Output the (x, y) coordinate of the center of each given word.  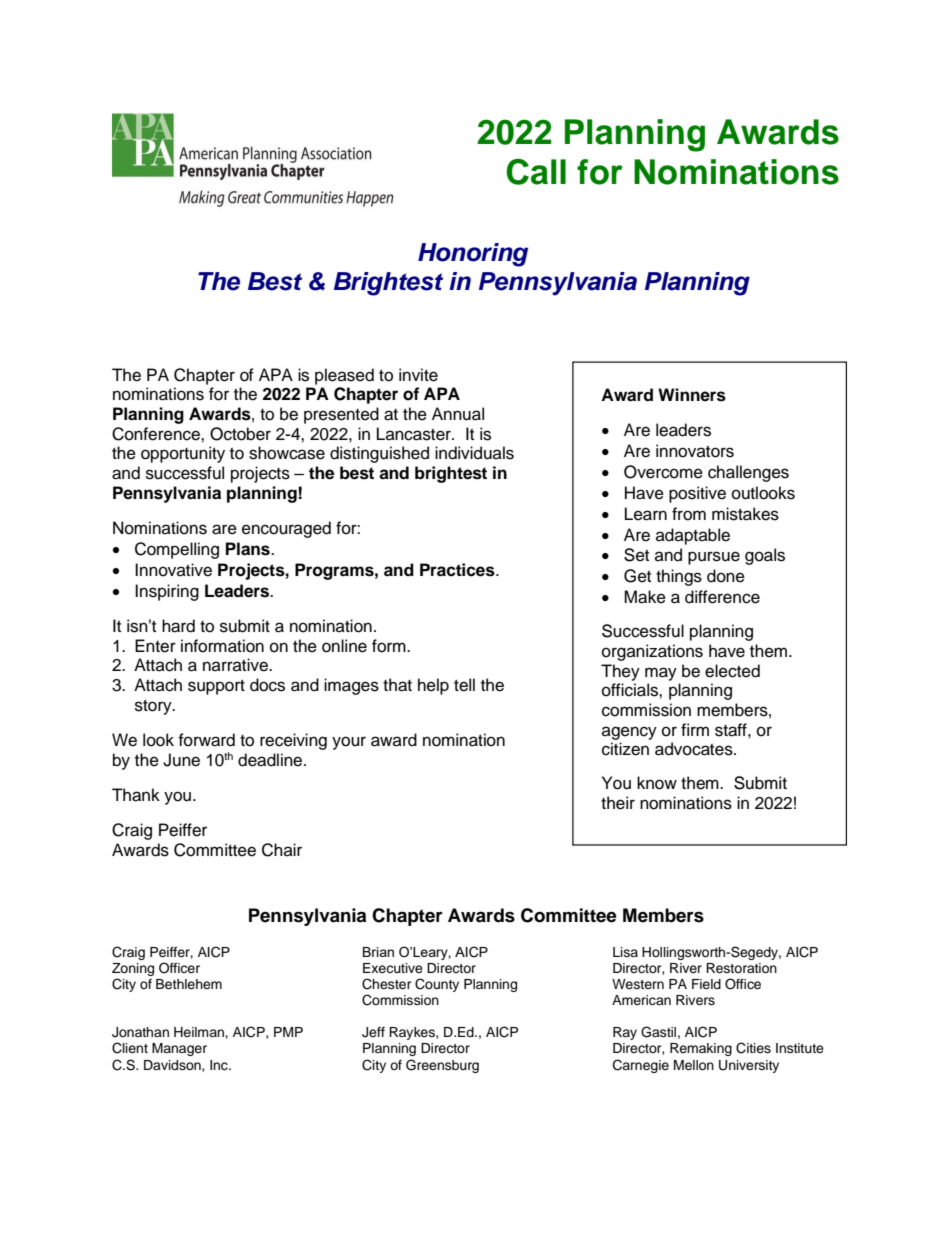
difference (722, 597)
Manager (179, 1049)
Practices (458, 570)
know (657, 783)
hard (178, 626)
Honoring (473, 255)
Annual (458, 414)
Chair (282, 850)
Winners (692, 395)
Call (536, 172)
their (618, 803)
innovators (695, 451)
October (240, 434)
